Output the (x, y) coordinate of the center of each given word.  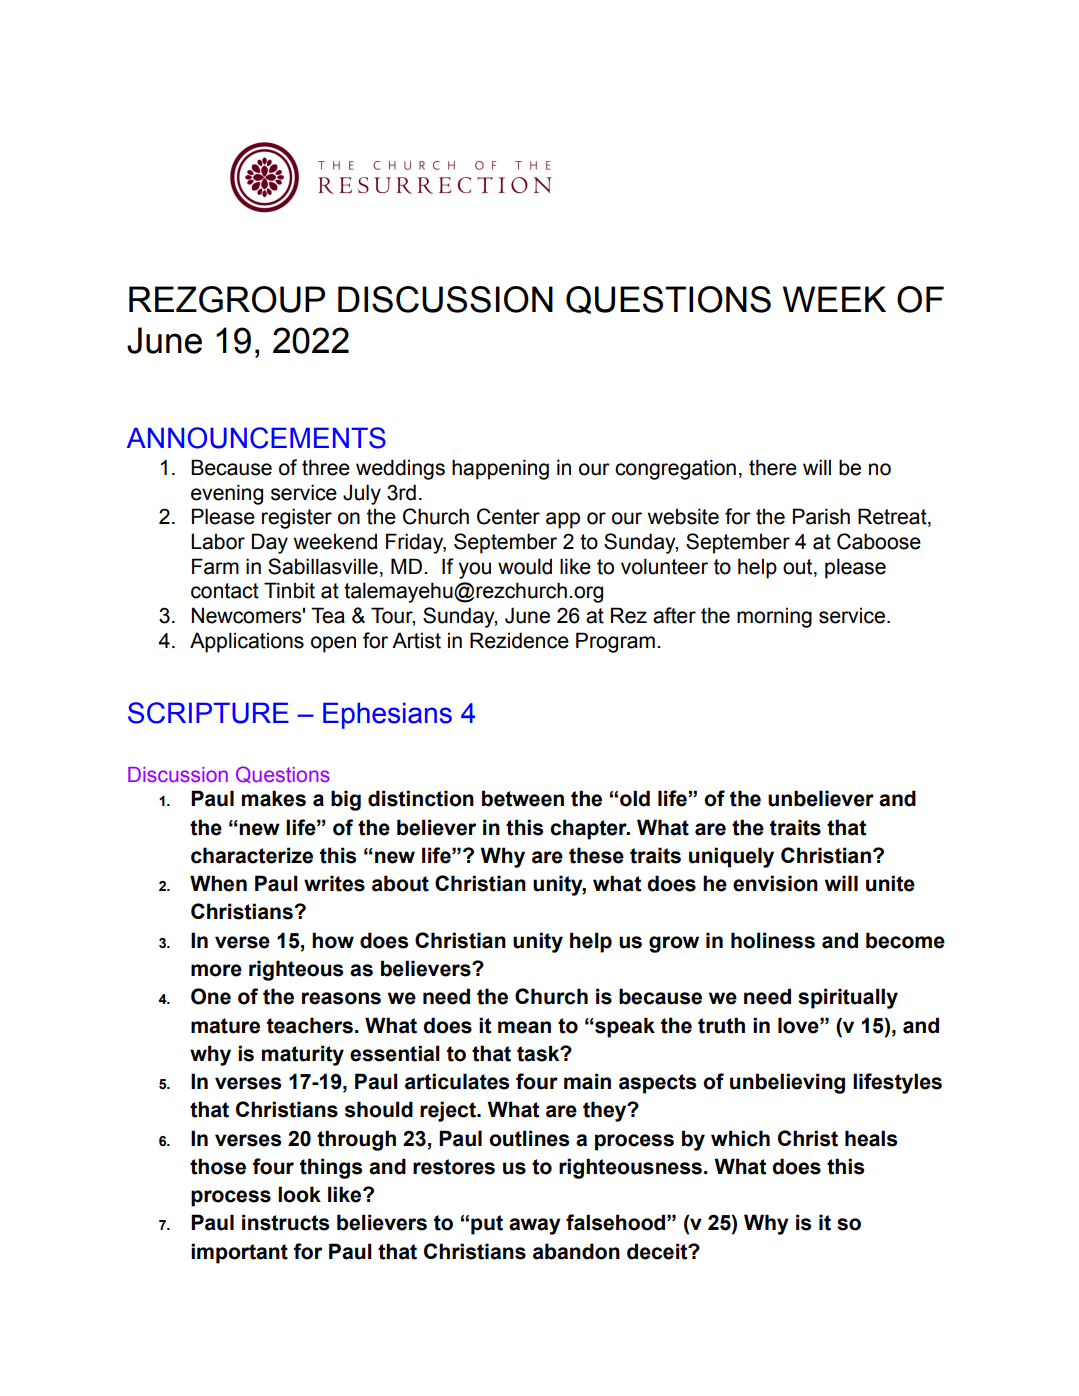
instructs (285, 1222)
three (326, 467)
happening (500, 469)
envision (775, 883)
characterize (252, 855)
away (535, 1226)
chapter (589, 829)
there (773, 467)
